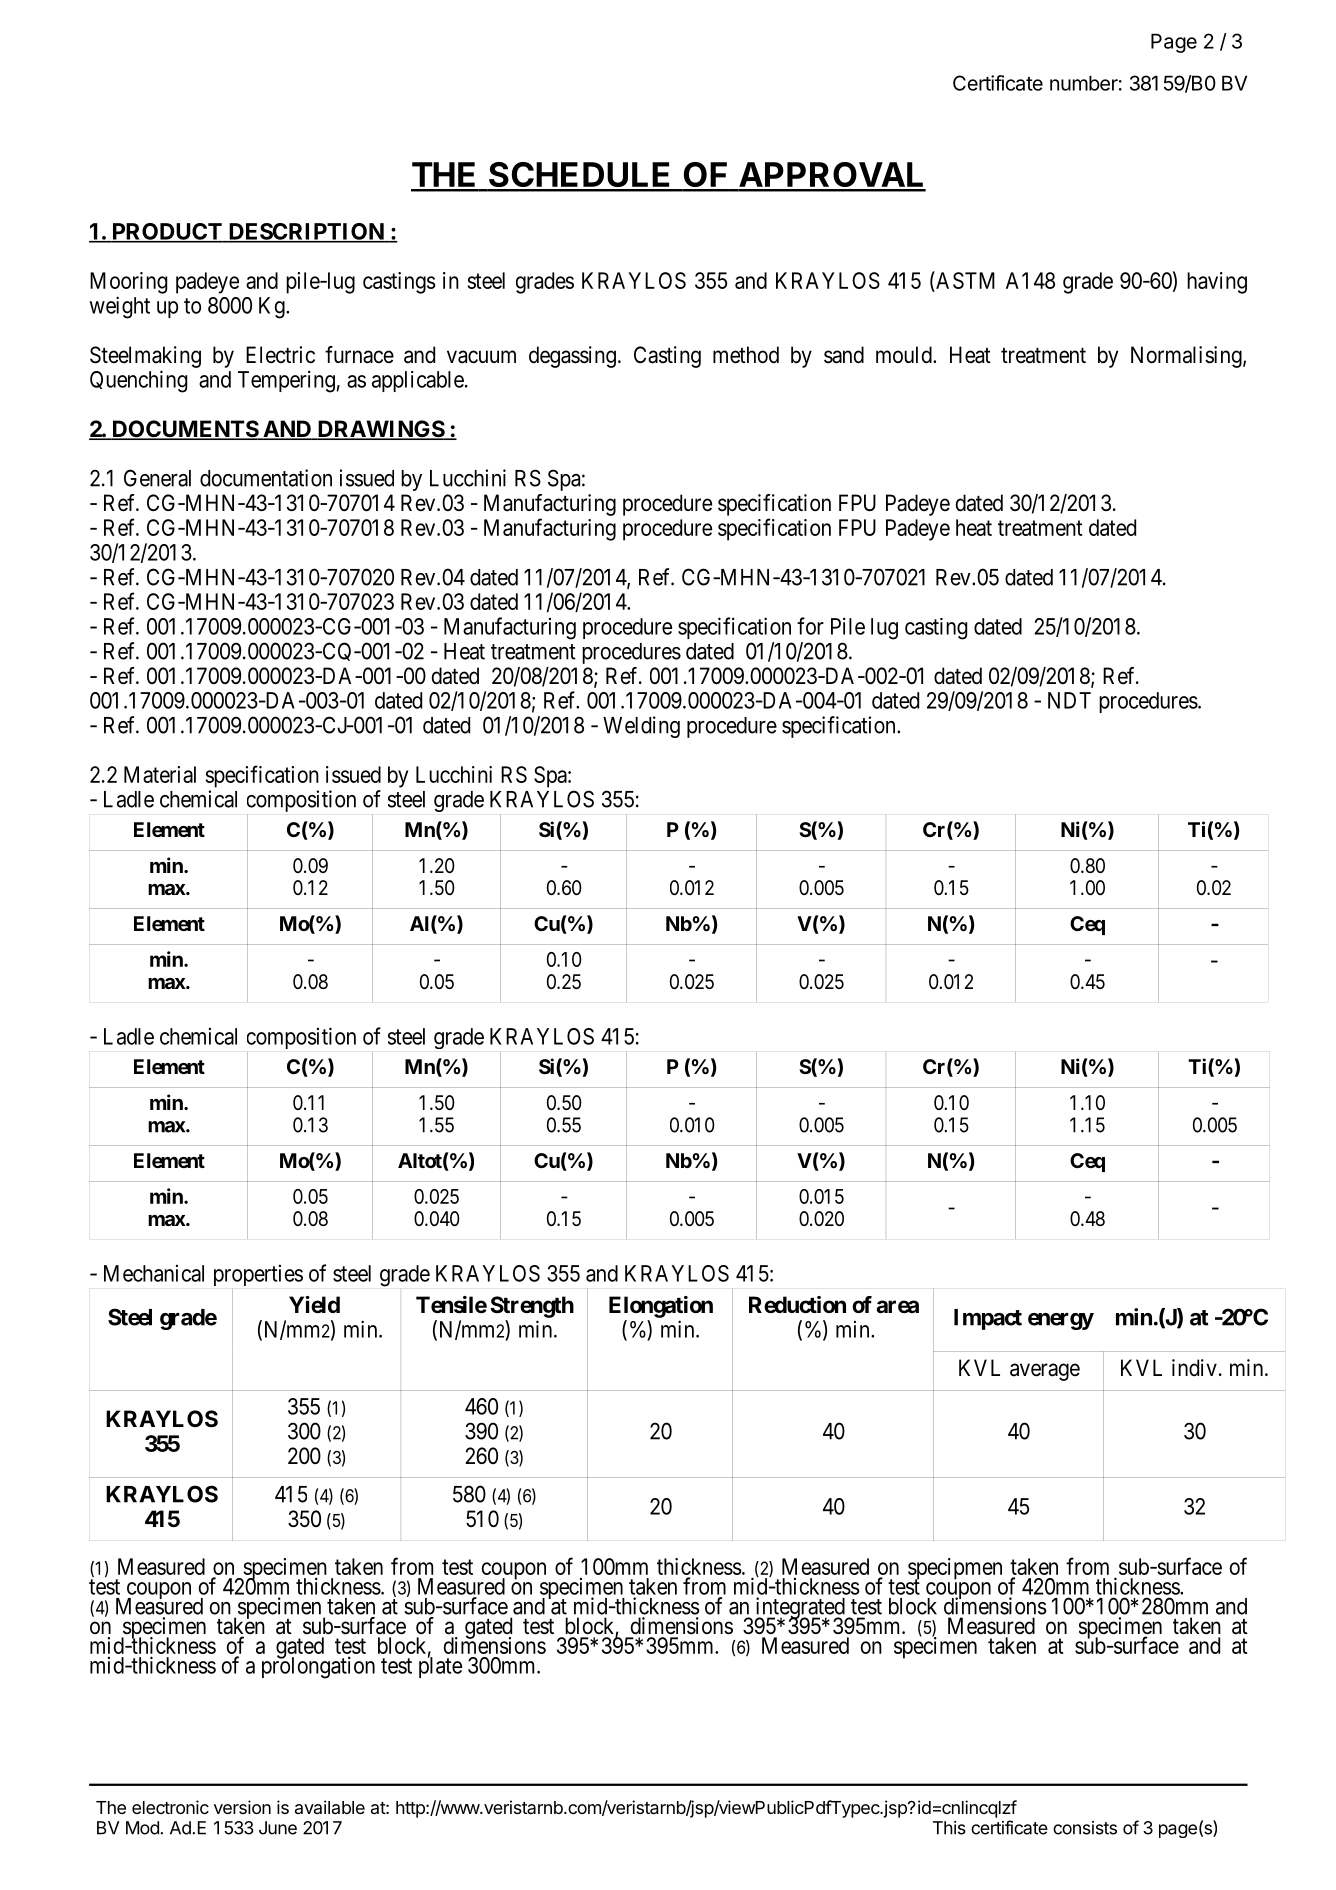 The width and height of the page is (1336, 1890). Describe the element at coordinates (641, 727) in the page. I see `Welding` at that location.
